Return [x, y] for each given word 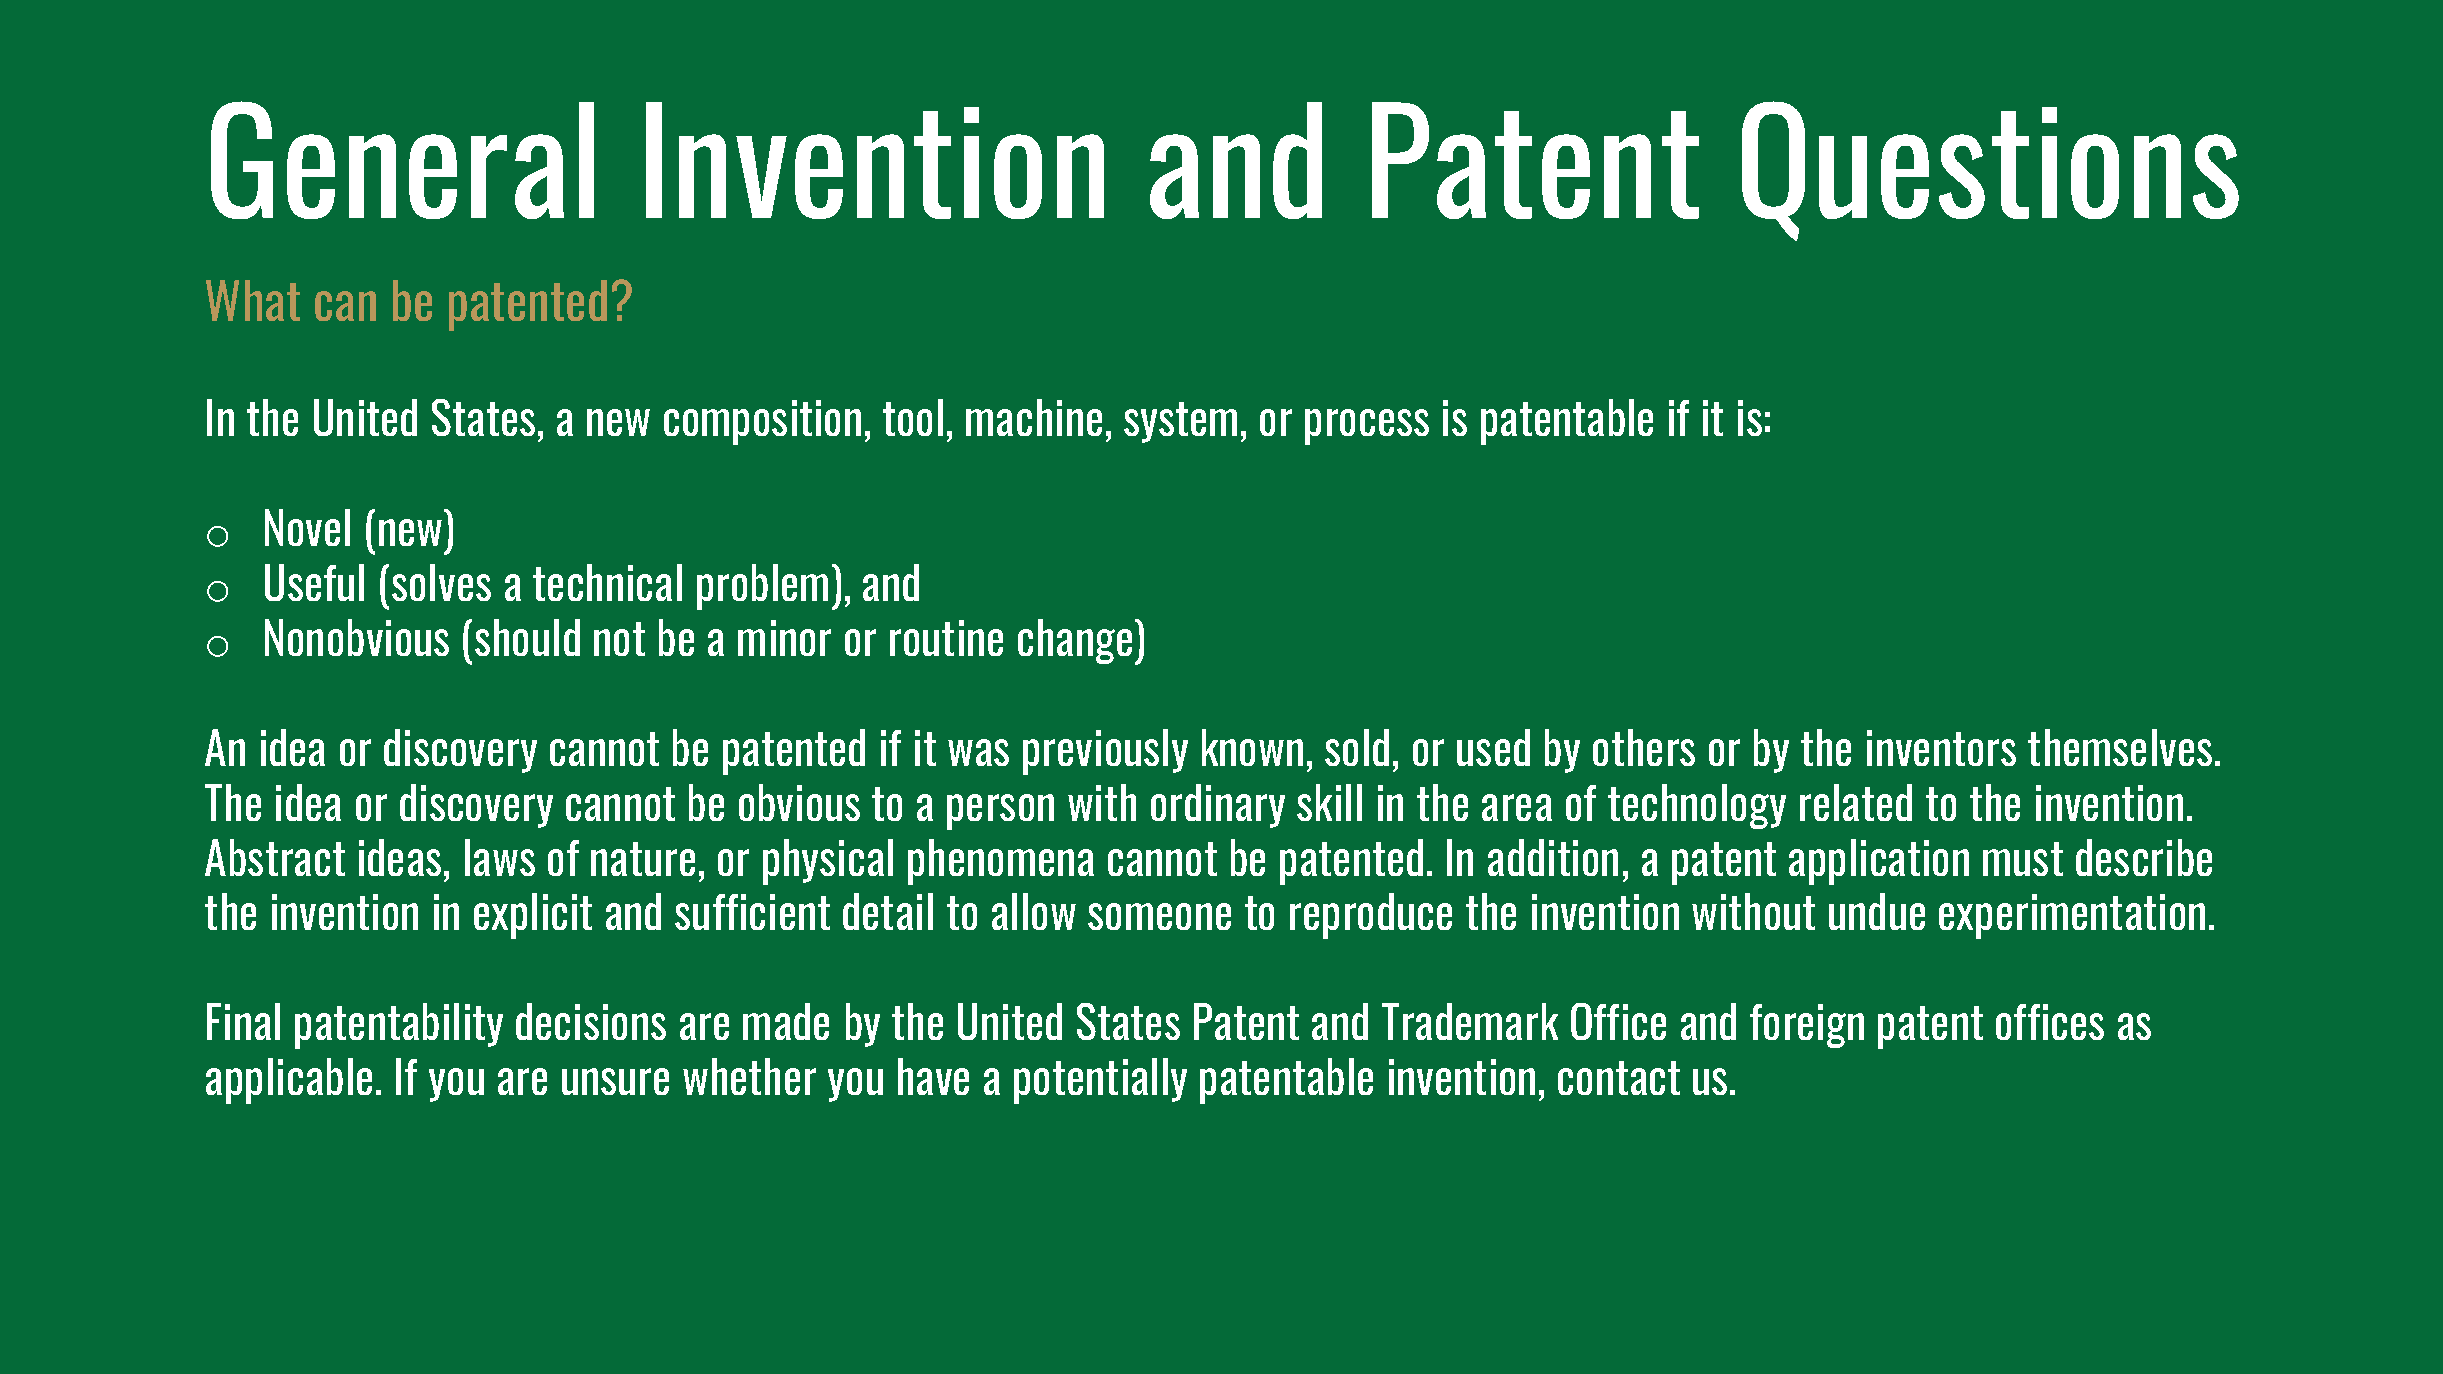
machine [1034, 417]
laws [500, 857]
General [402, 160]
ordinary [1218, 806]
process [1367, 427]
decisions [591, 1021]
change [1075, 641]
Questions [1990, 171]
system [1180, 422]
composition [762, 422]
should [527, 637]
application [1879, 862]
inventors [1941, 748]
